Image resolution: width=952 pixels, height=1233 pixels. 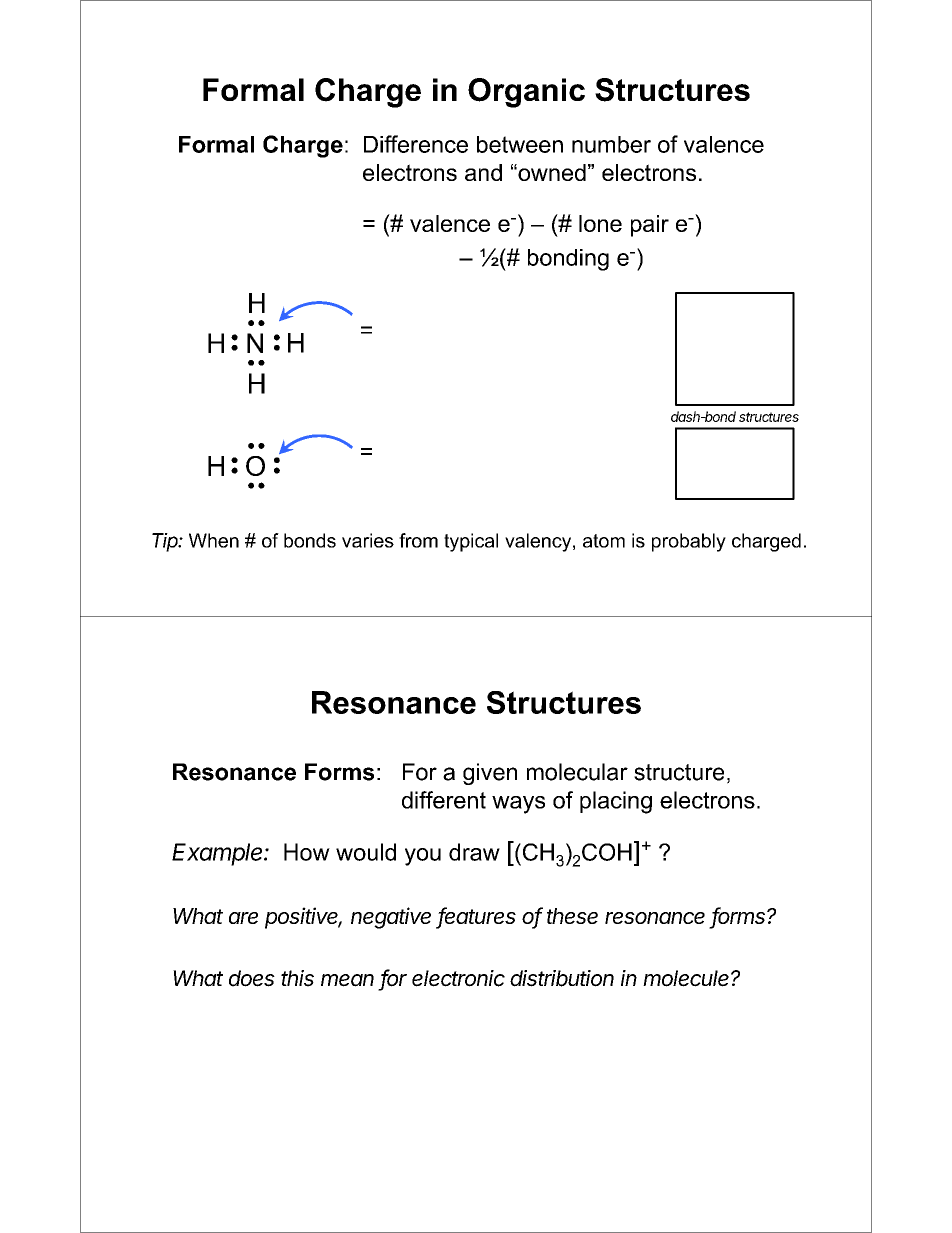 What do you see at coordinates (650, 226) in the screenshot?
I see `pair` at bounding box center [650, 226].
